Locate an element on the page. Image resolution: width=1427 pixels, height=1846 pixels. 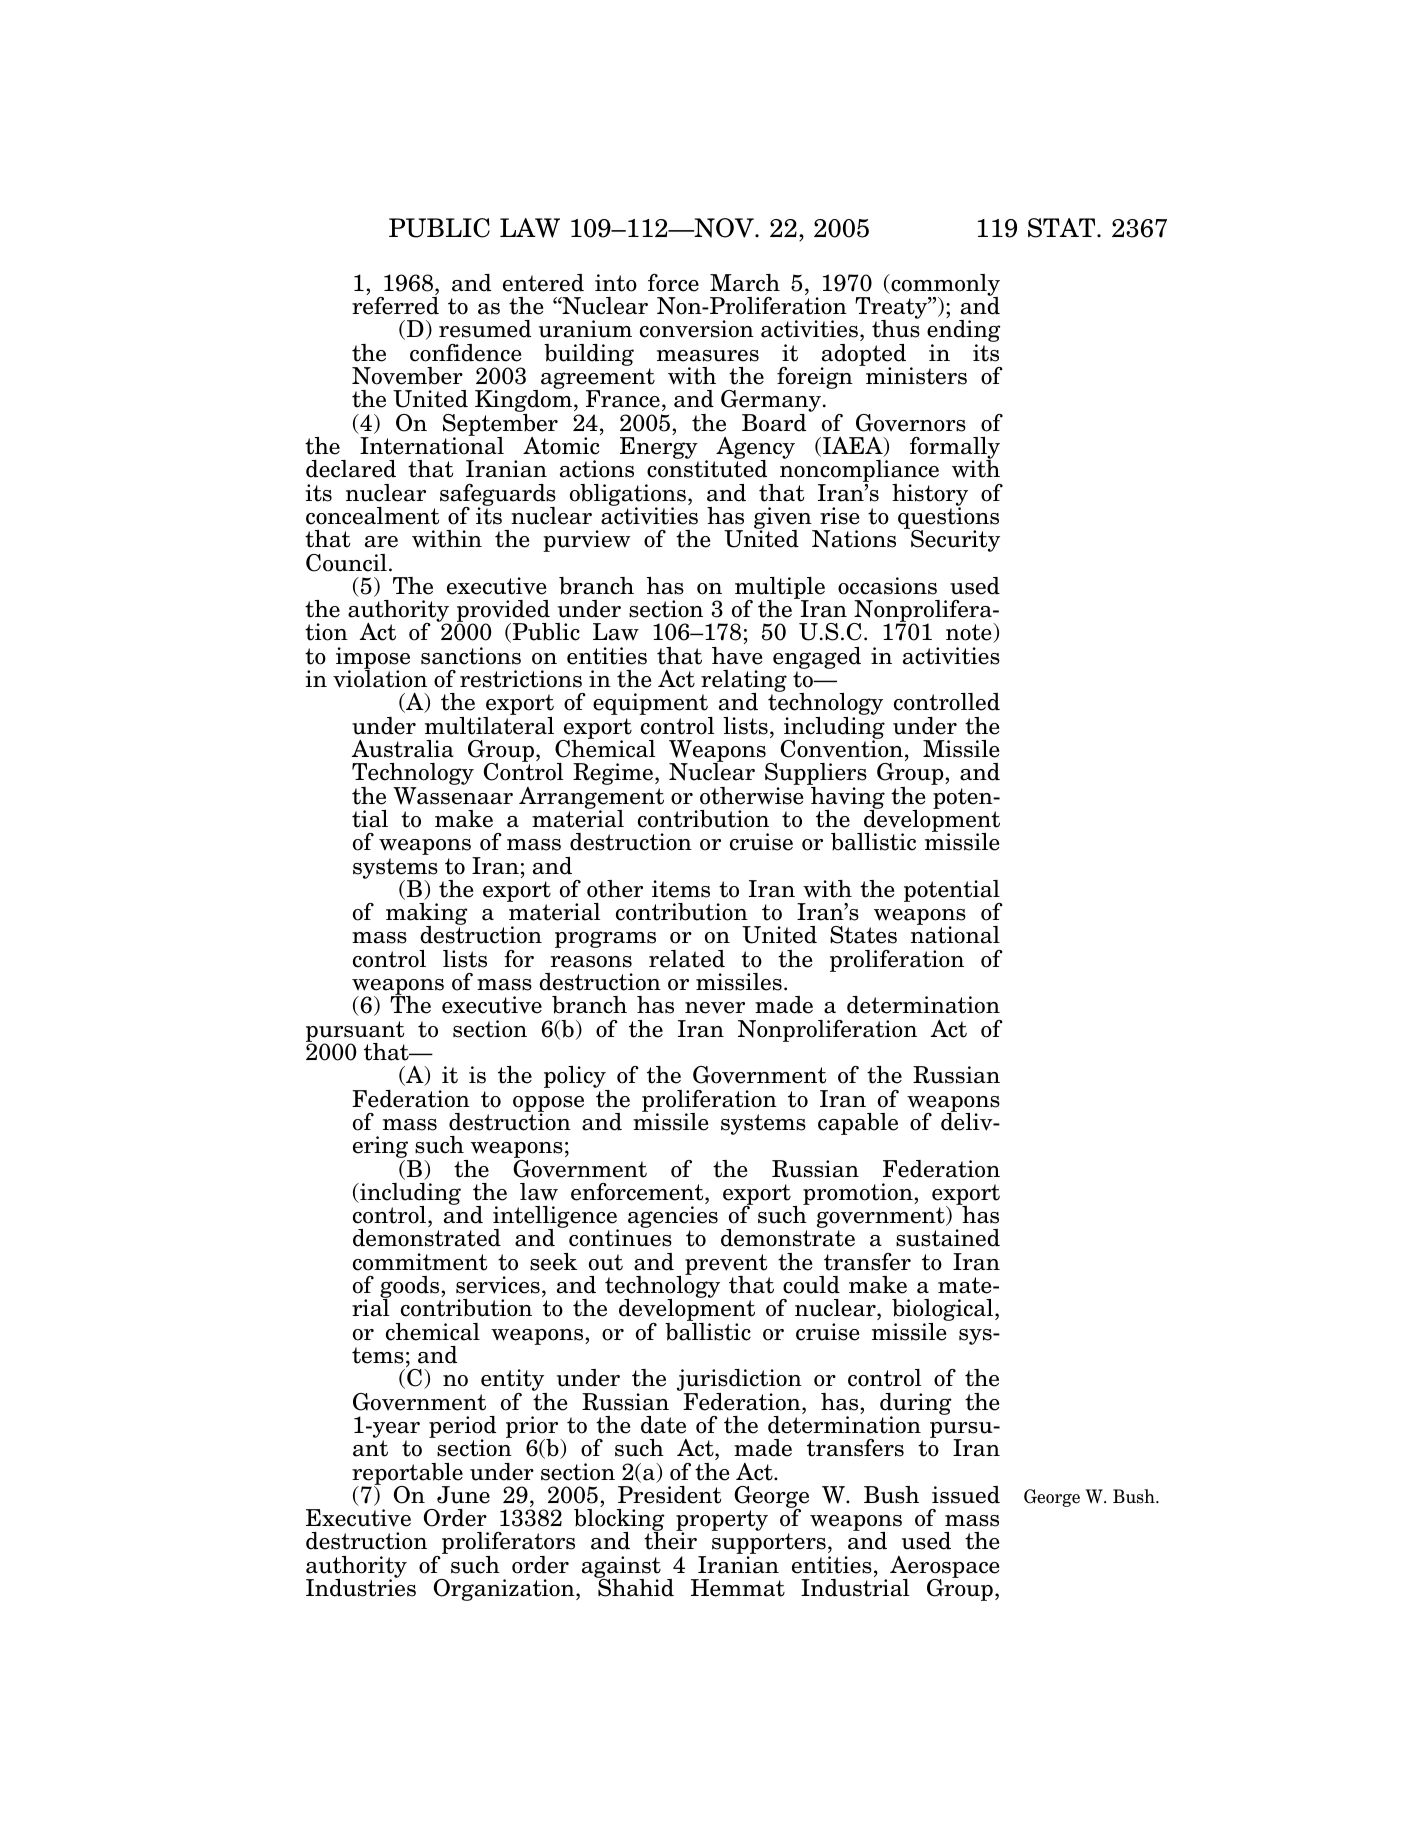
Australia is located at coordinates (403, 749).
